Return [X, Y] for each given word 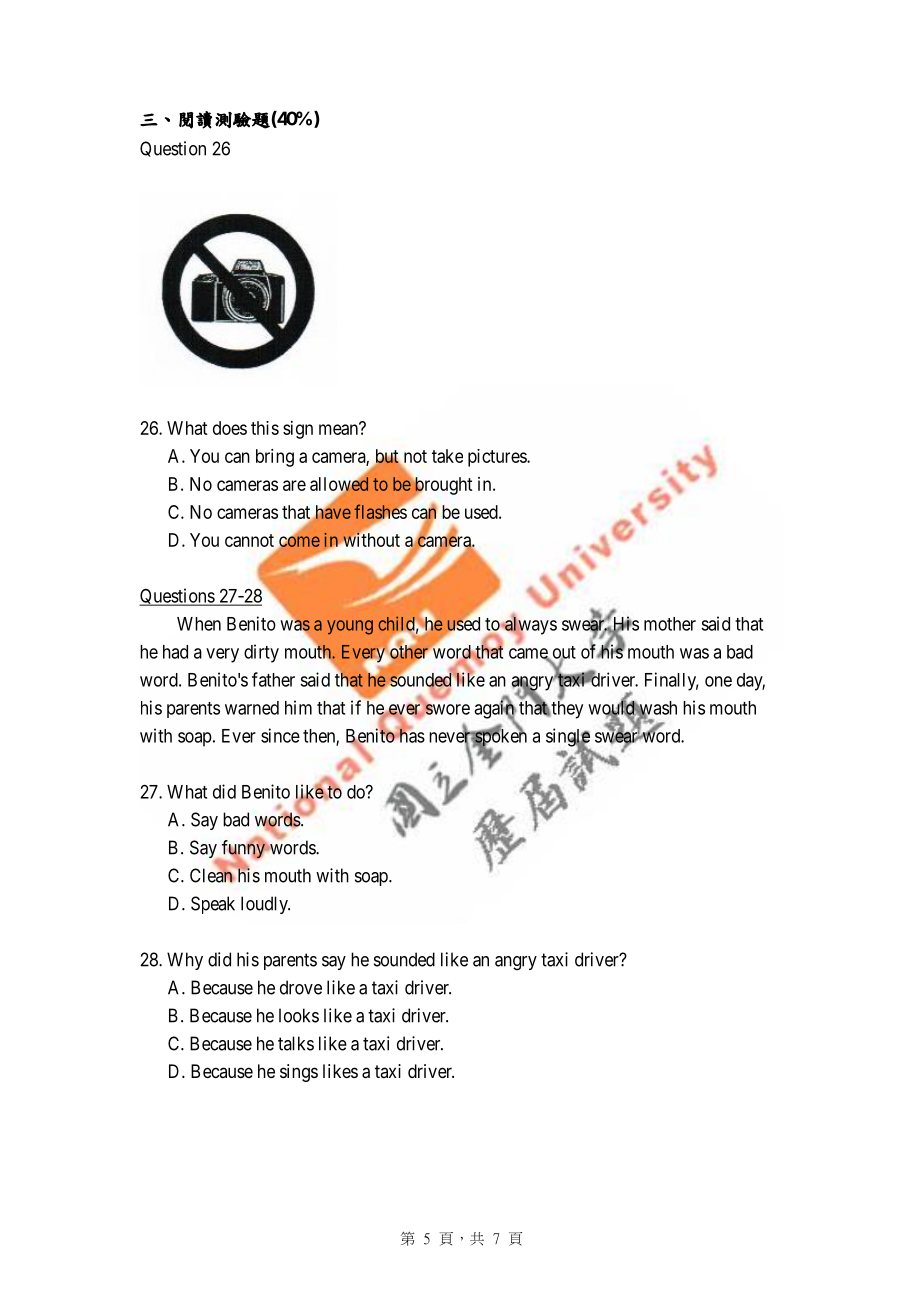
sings [299, 1073]
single [568, 738]
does [230, 428]
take [447, 456]
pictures [498, 458]
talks [296, 1043]
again [495, 710]
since [280, 735]
